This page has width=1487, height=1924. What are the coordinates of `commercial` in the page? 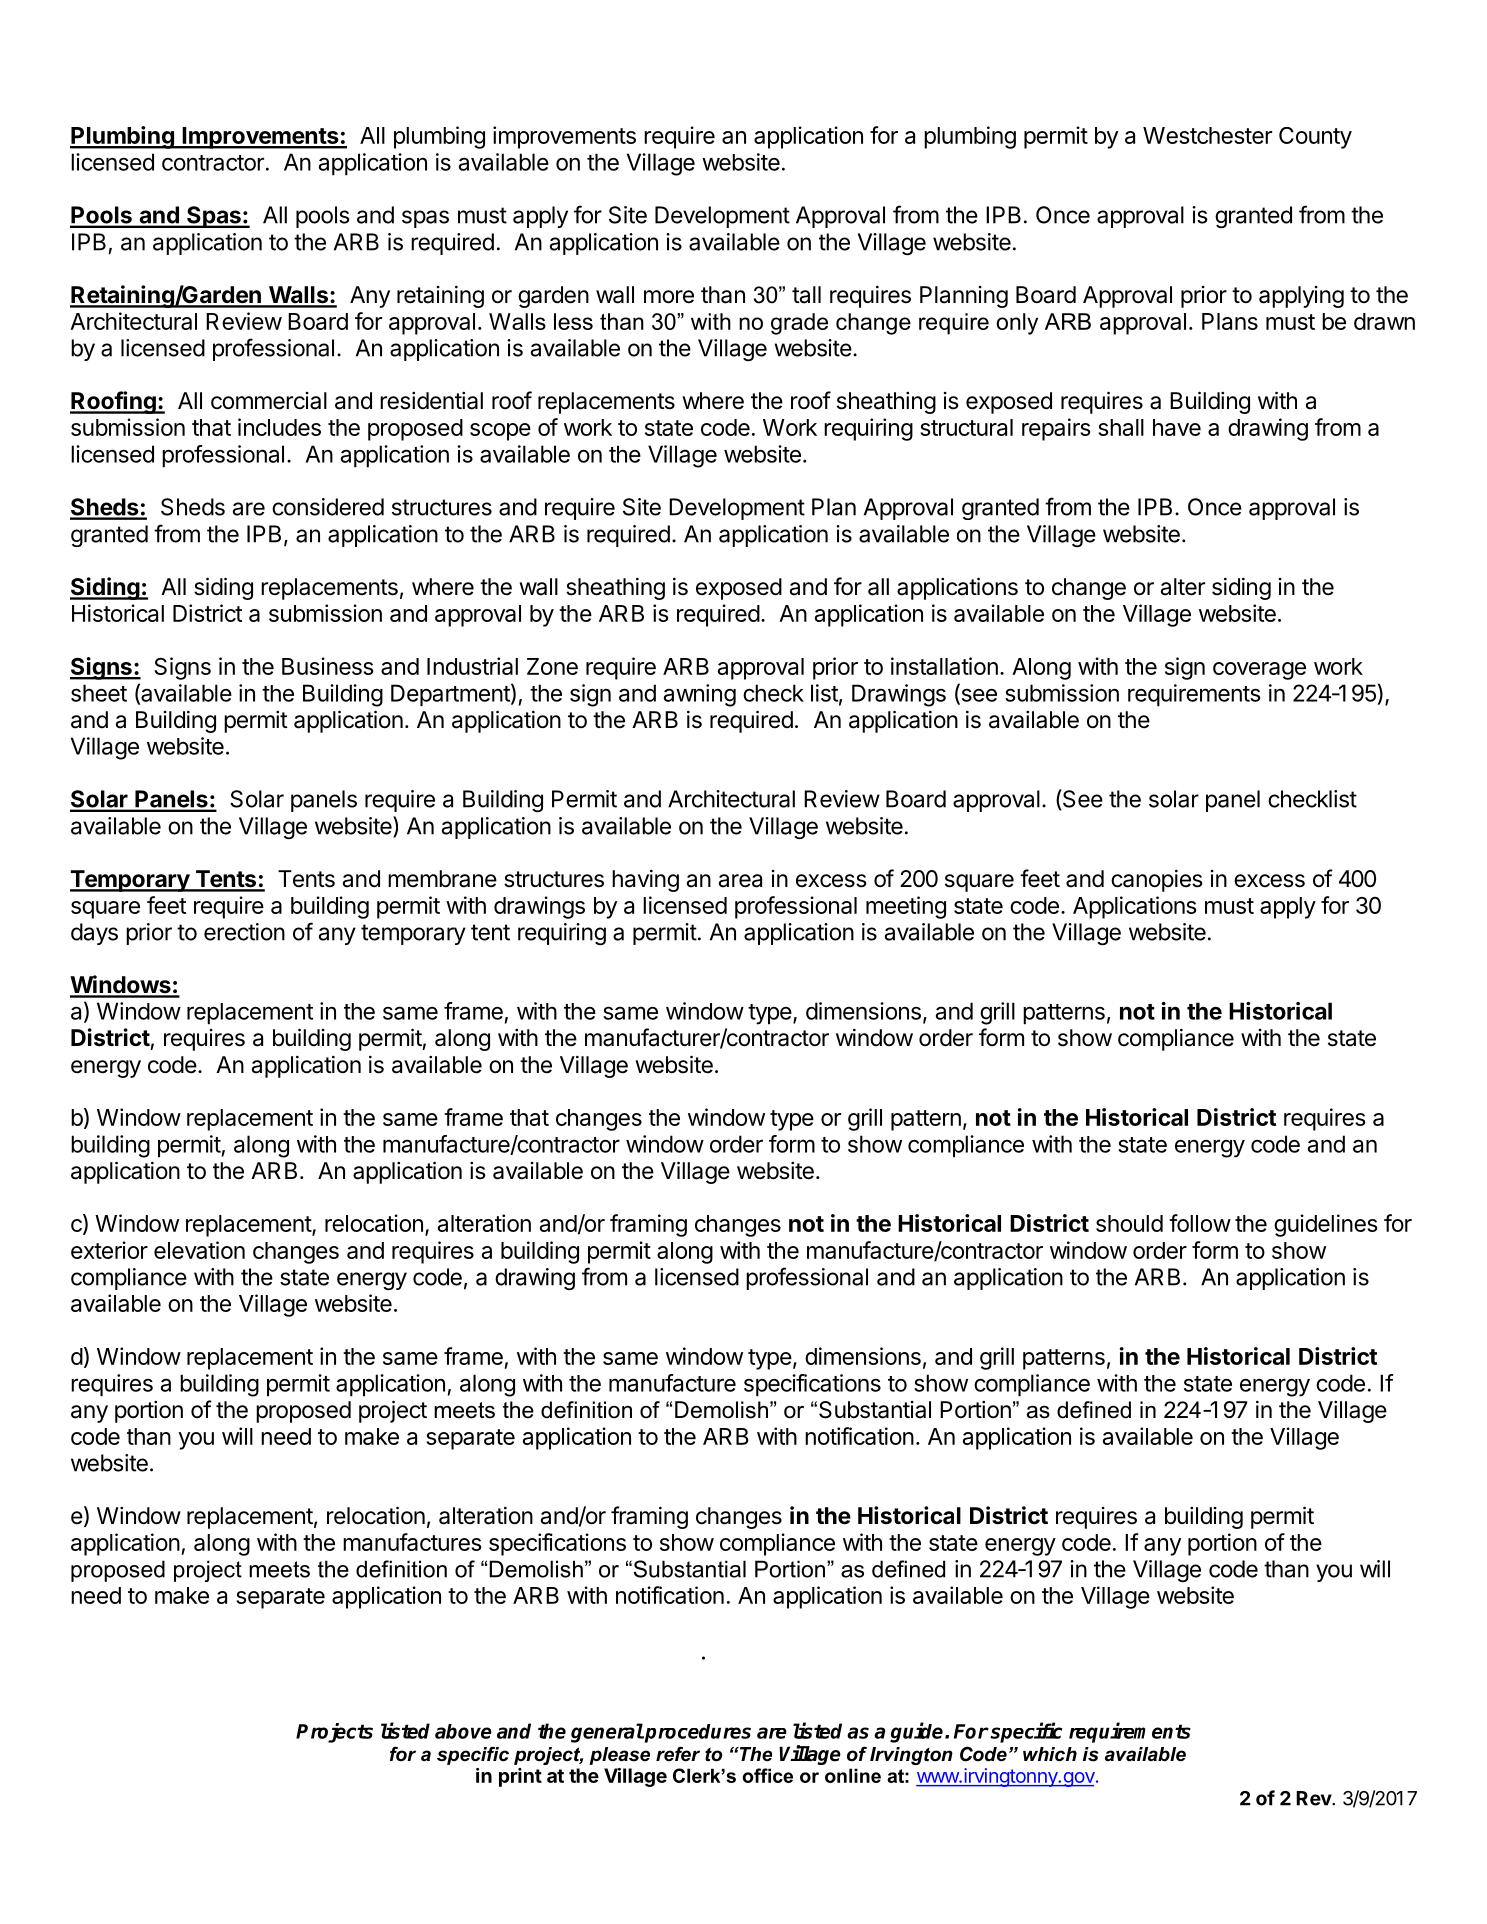 It's located at (269, 401).
